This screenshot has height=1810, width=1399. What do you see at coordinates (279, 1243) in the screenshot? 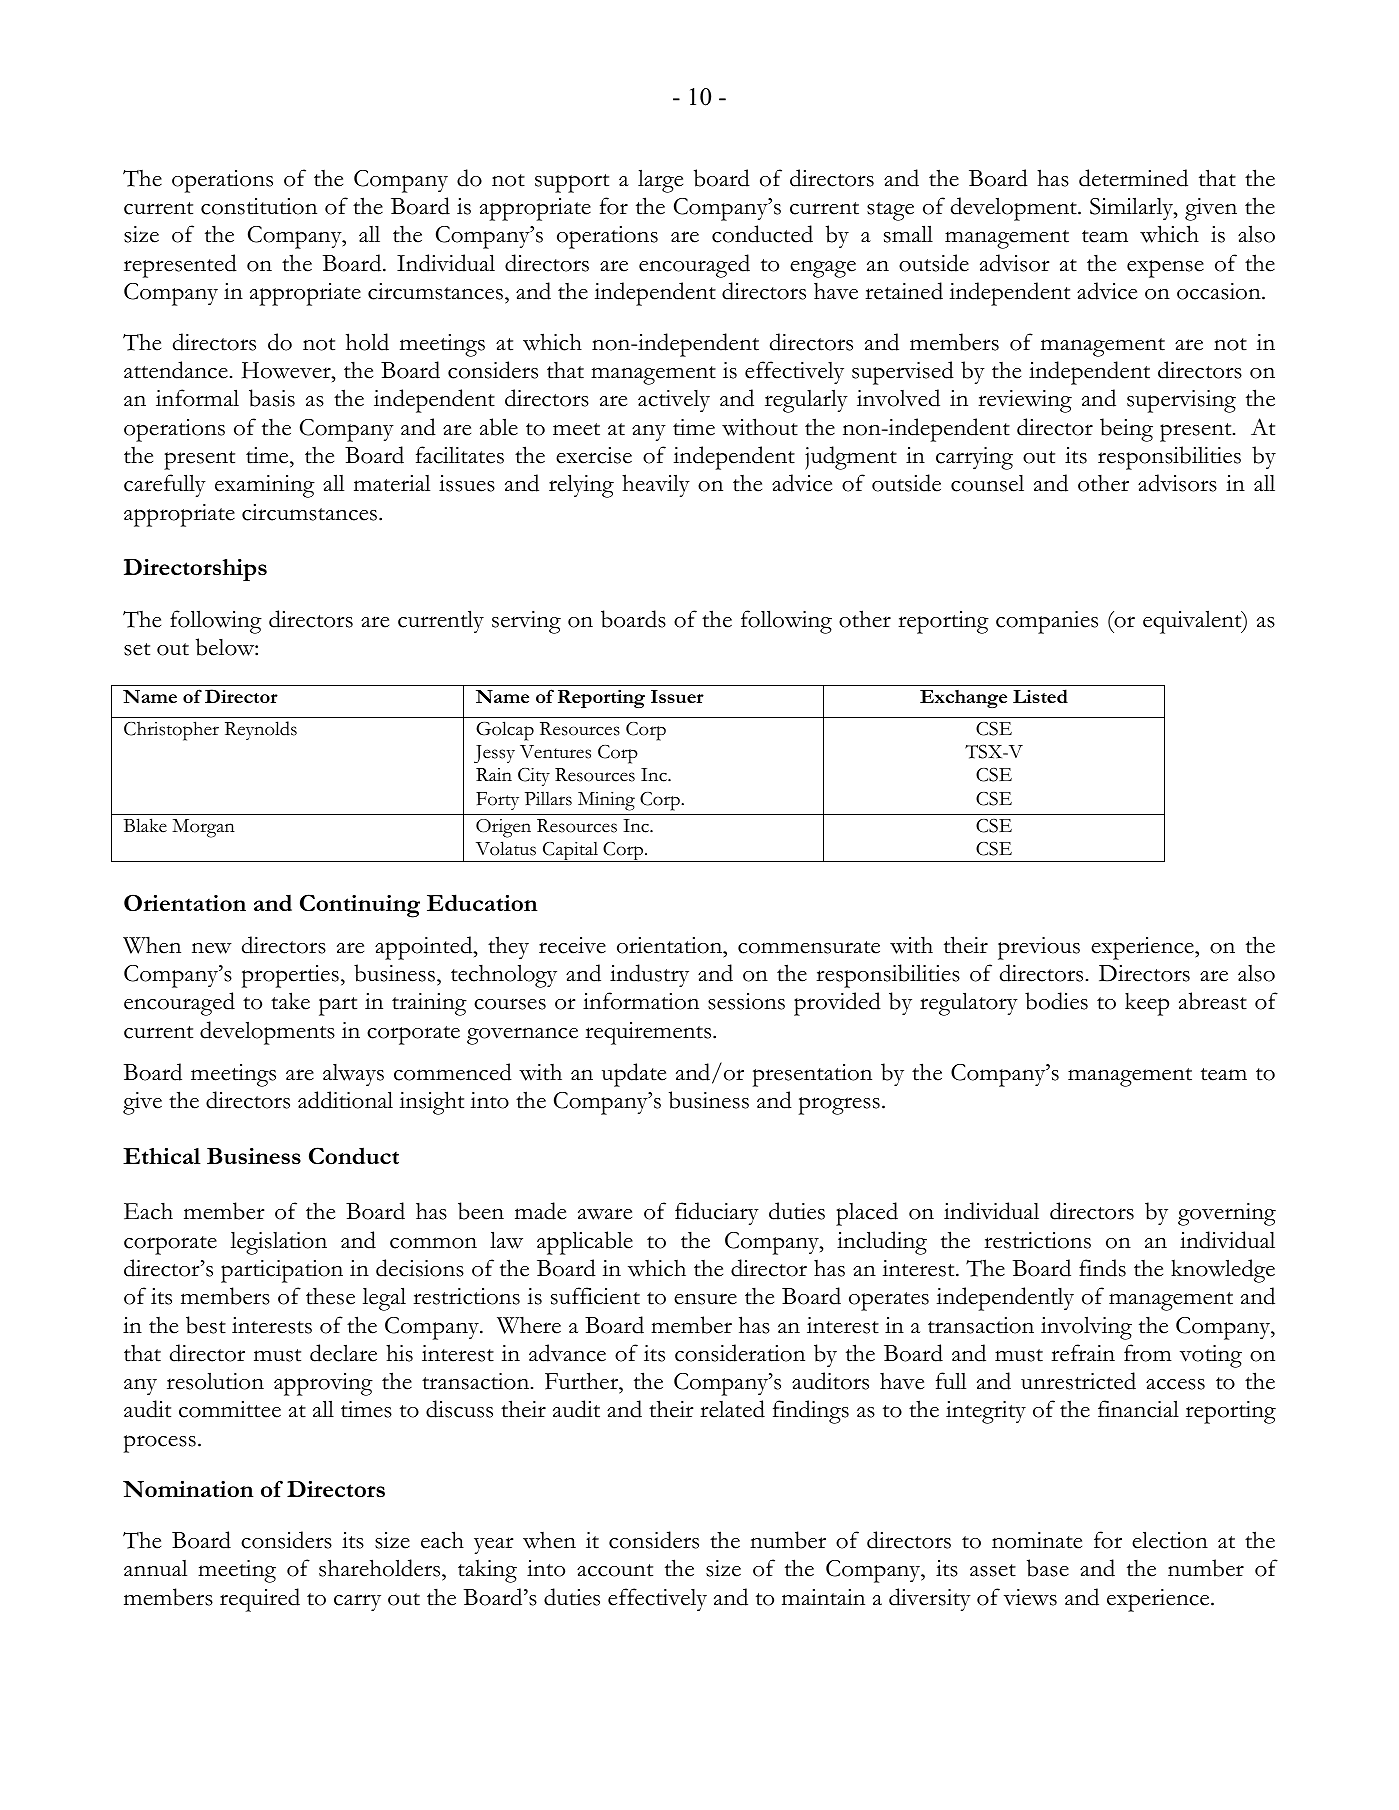
I see `legislation` at bounding box center [279, 1243].
